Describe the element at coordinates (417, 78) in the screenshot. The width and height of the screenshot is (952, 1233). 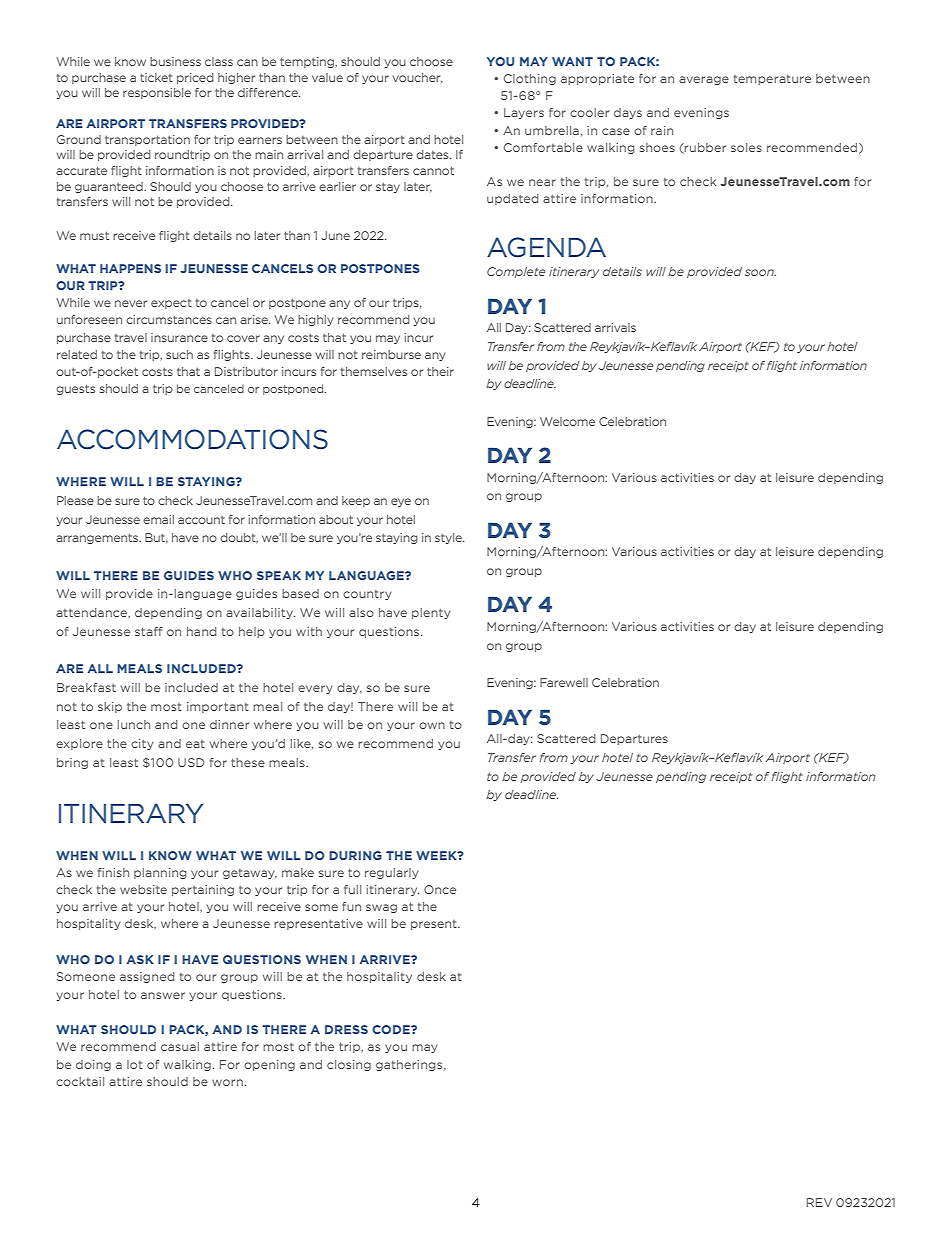
I see `voucher` at that location.
